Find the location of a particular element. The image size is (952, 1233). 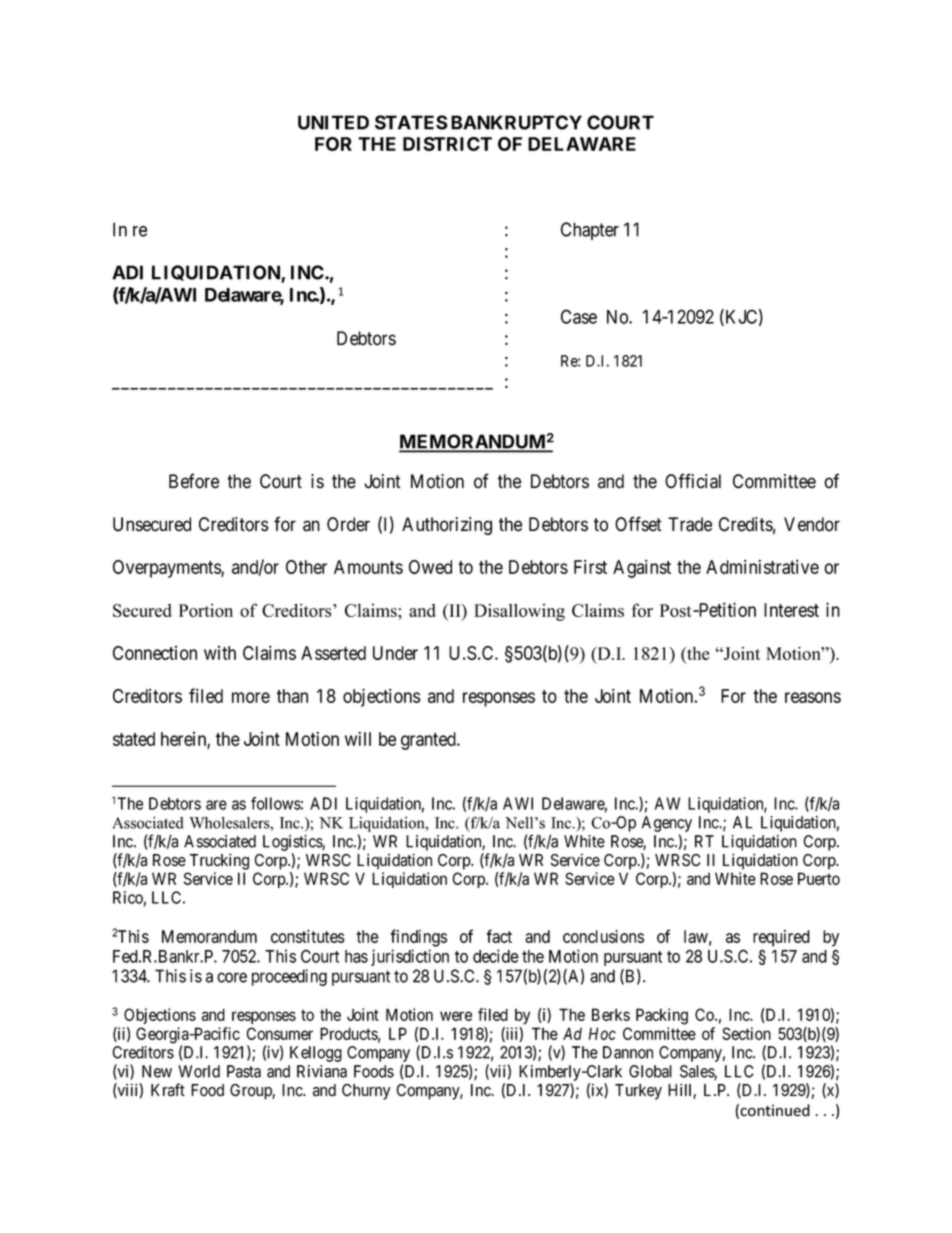

stated is located at coordinates (134, 739).
